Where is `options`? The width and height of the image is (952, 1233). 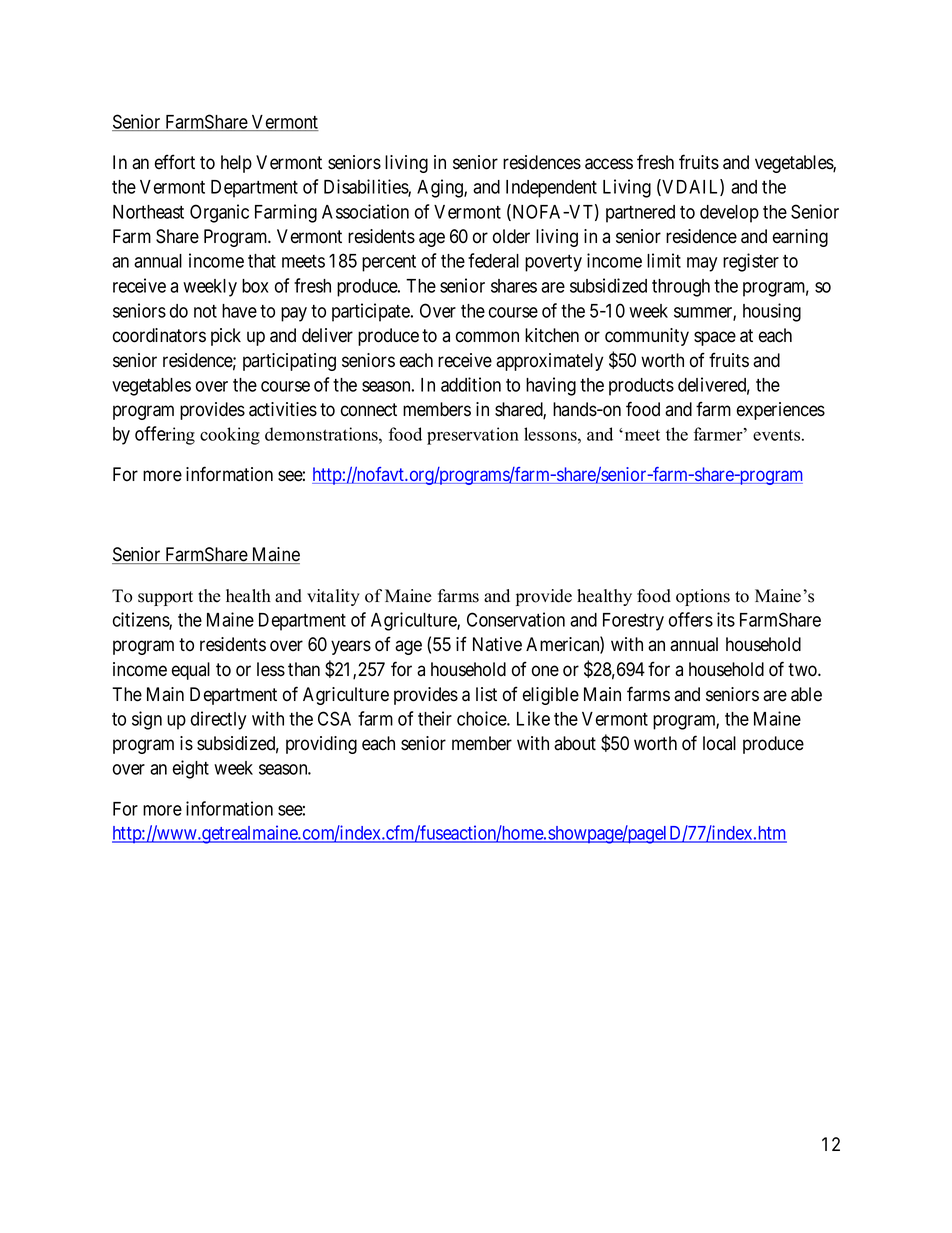
options is located at coordinates (703, 597).
